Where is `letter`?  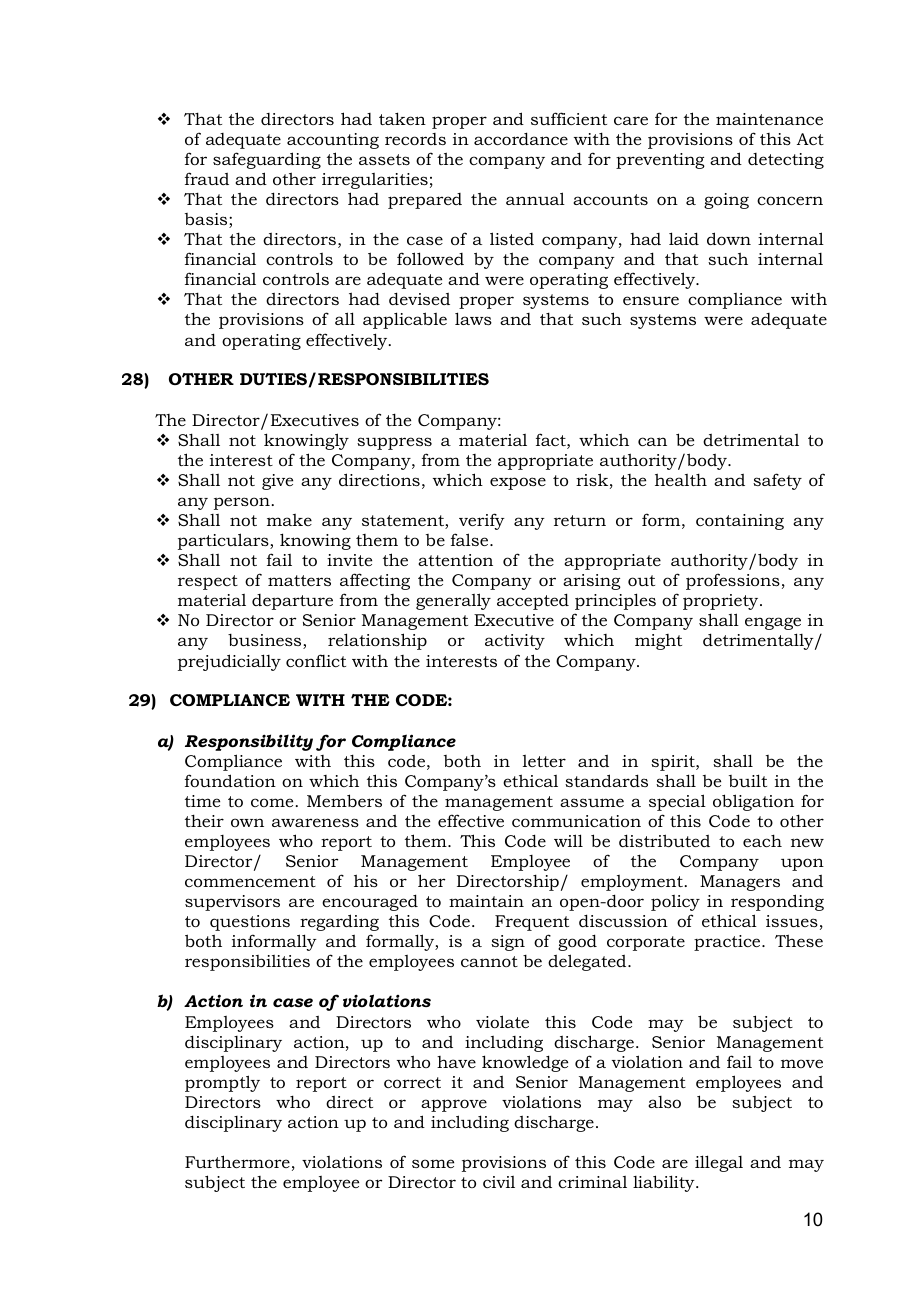 letter is located at coordinates (544, 761).
